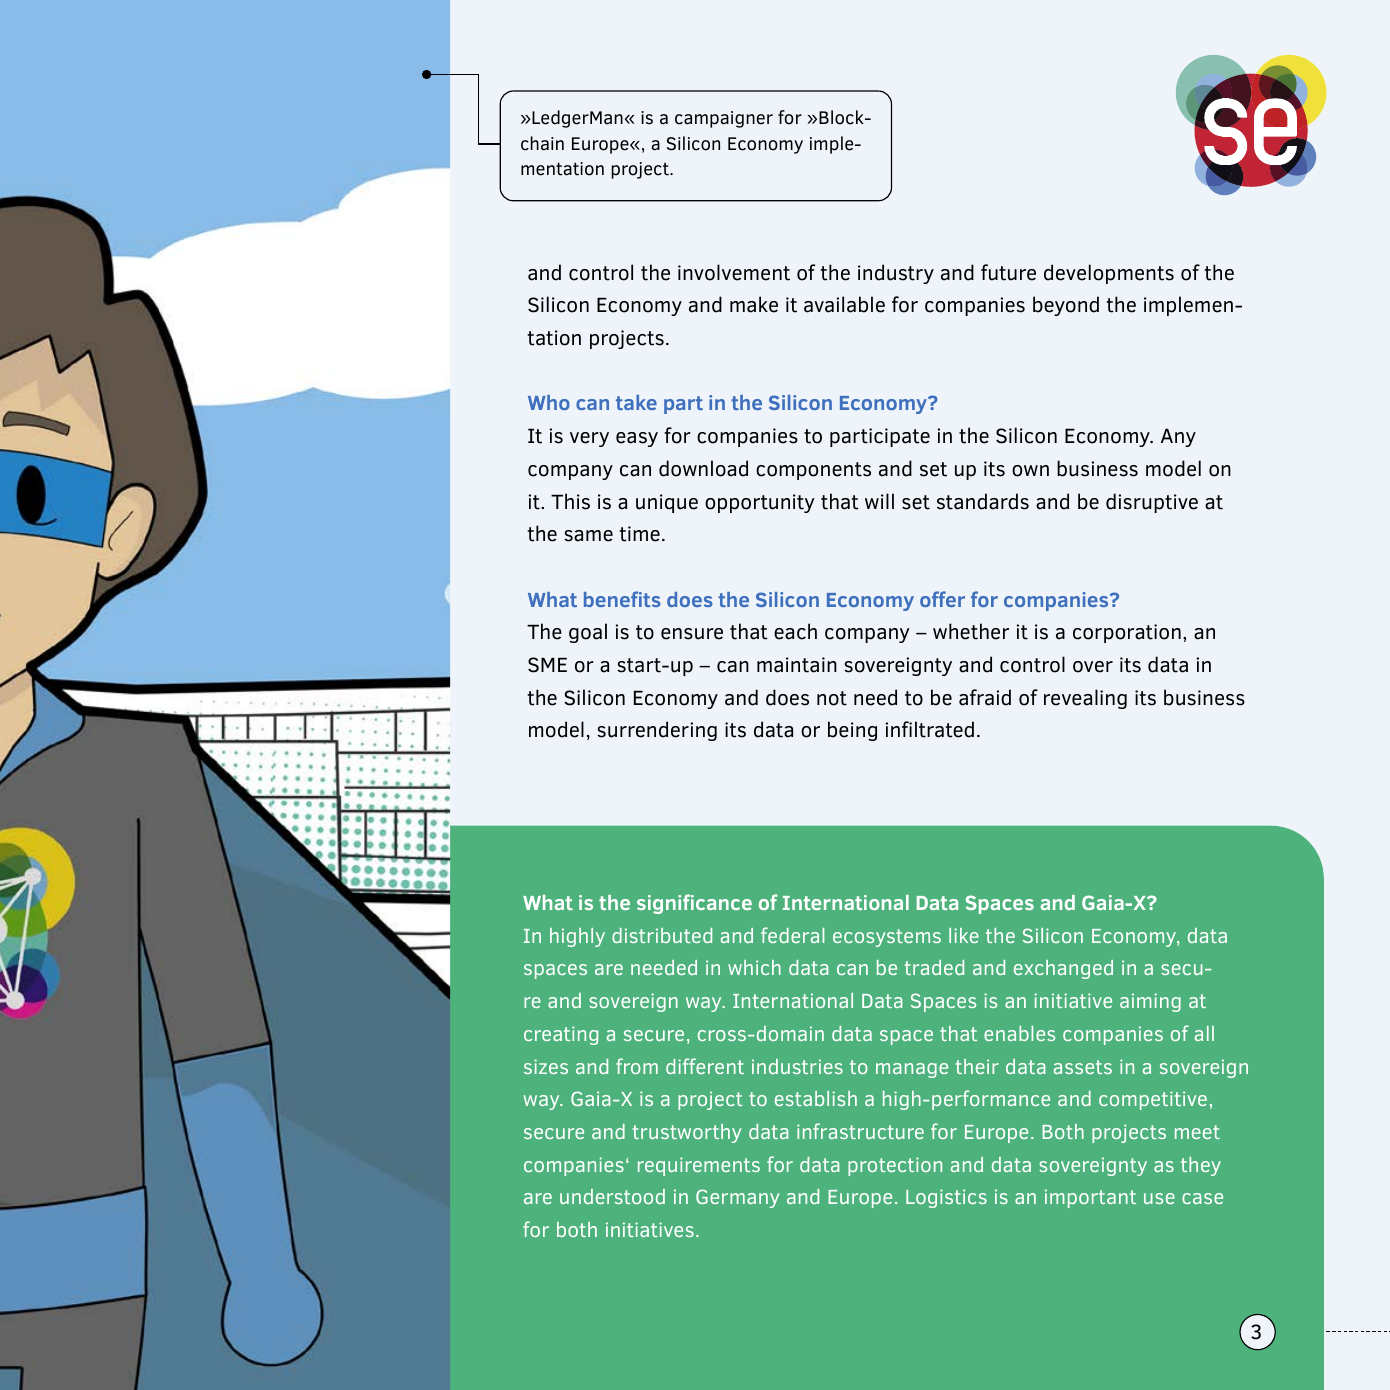 This screenshot has width=1390, height=1390. Describe the element at coordinates (1159, 1198) in the screenshot. I see `use` at that location.
